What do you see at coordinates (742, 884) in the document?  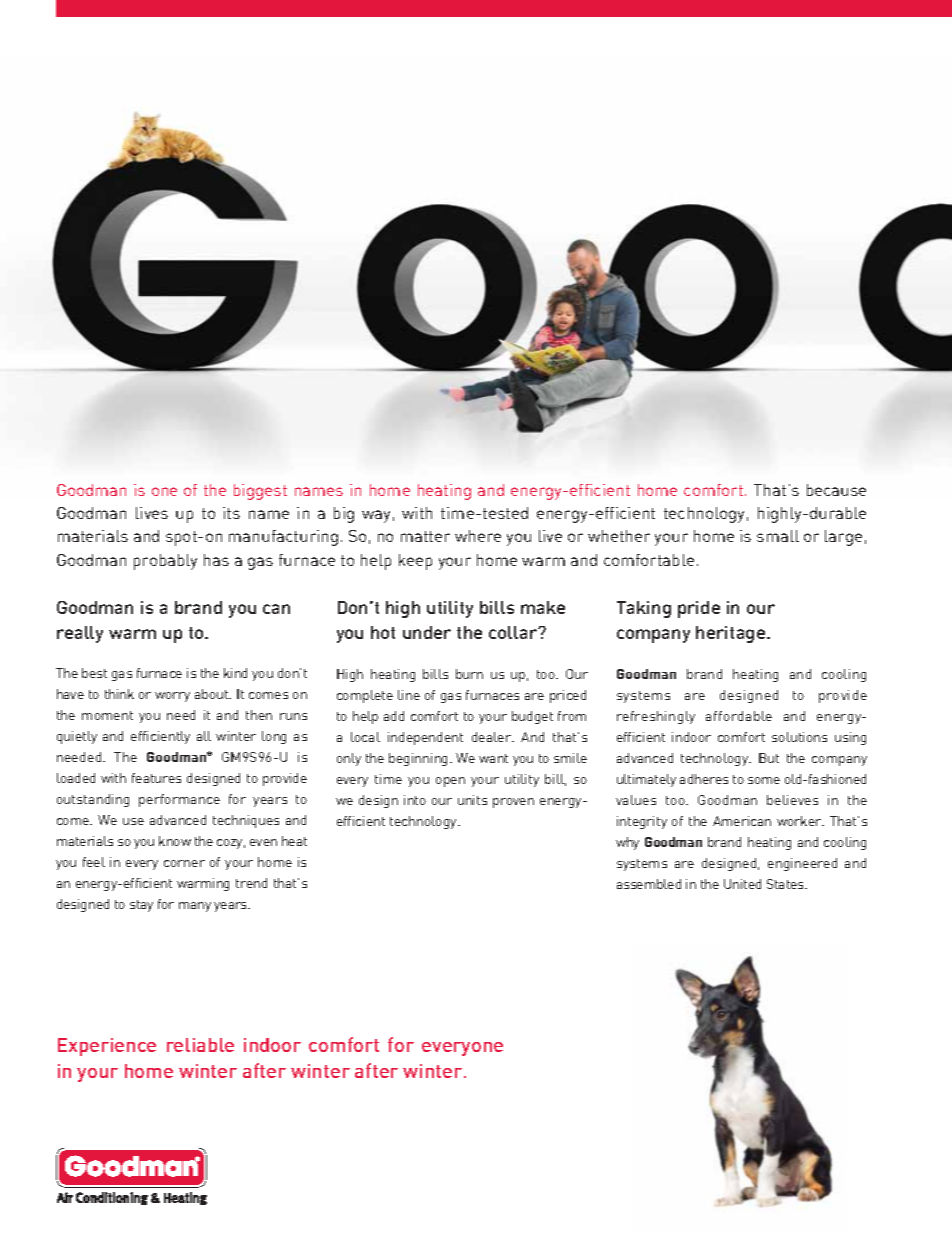 I see `United` at bounding box center [742, 884].
